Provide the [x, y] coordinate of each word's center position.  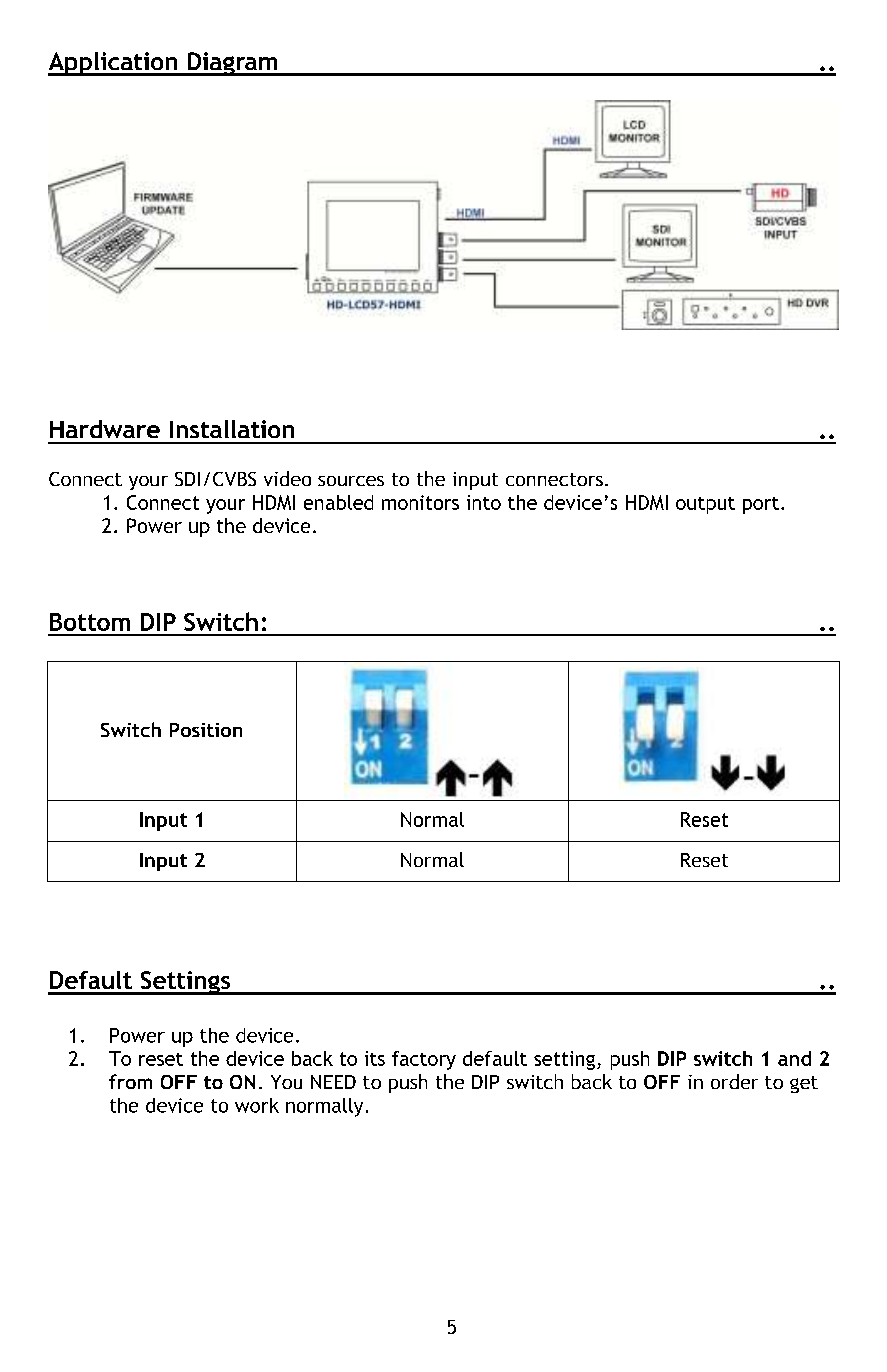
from [130, 1081]
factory [424, 1060]
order [734, 1081]
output [705, 505]
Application [114, 64]
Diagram [233, 64]
